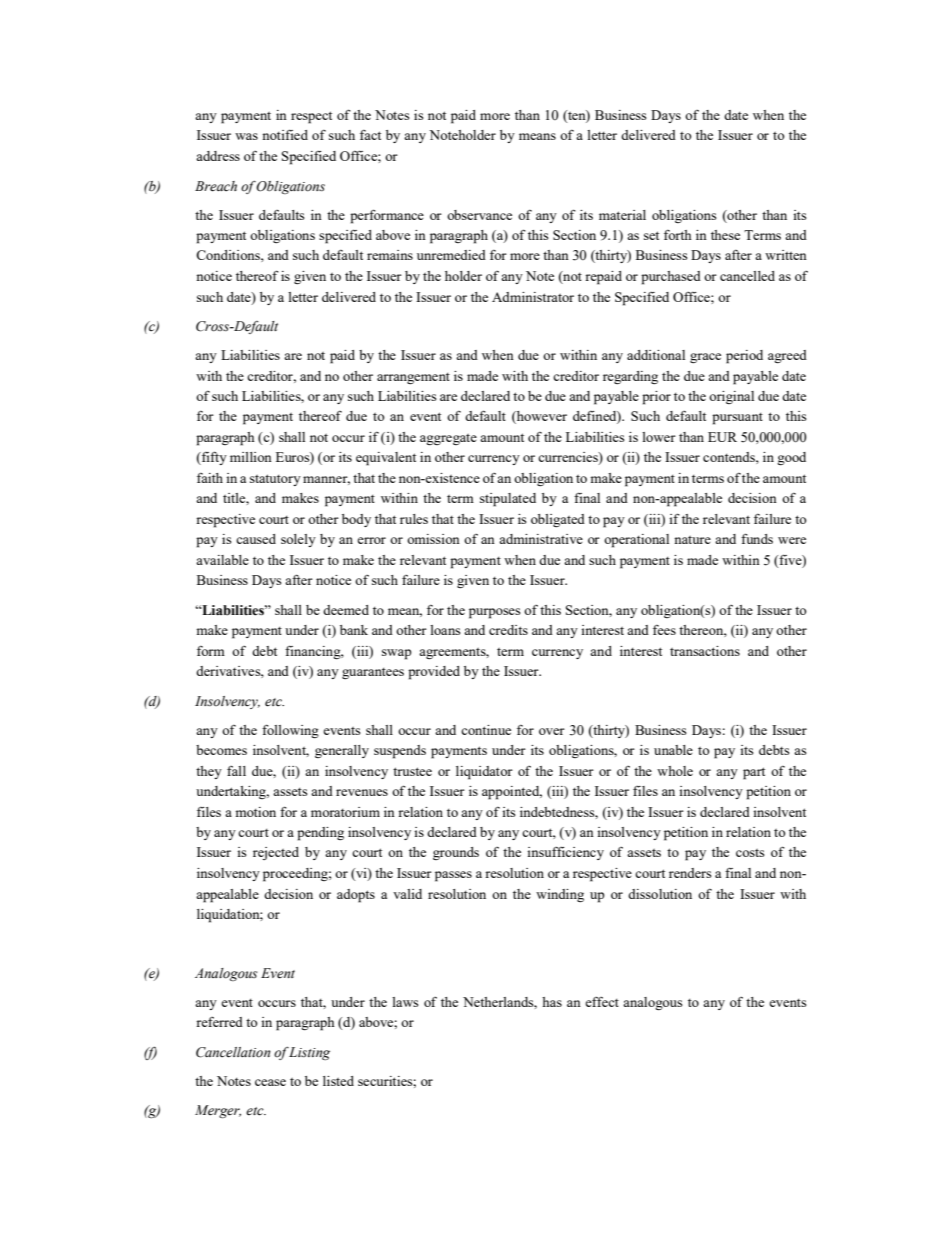 This screenshot has height=1233, width=952. What do you see at coordinates (508, 630) in the screenshot?
I see `credits` at bounding box center [508, 630].
